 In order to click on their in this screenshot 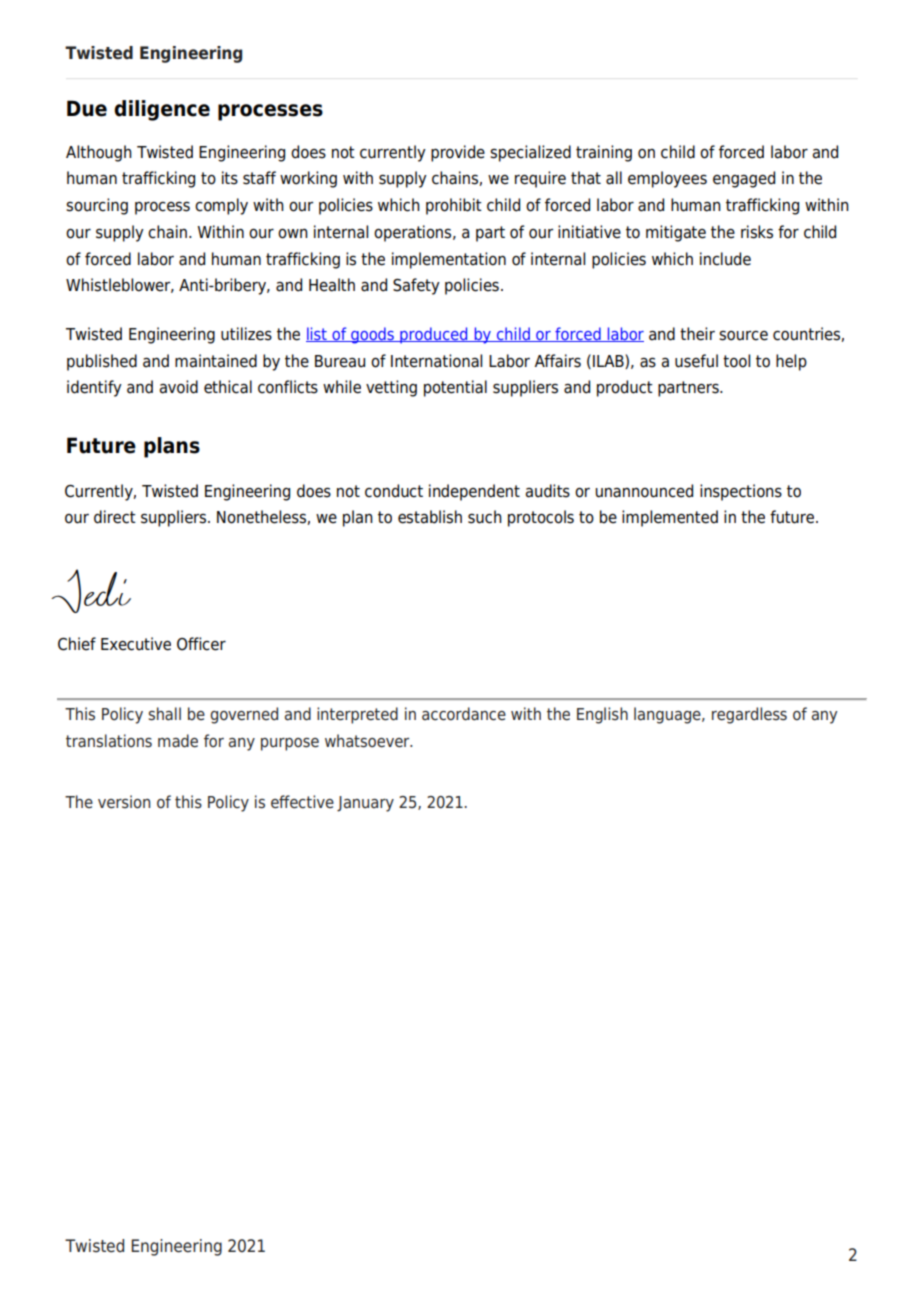, I will do `click(697, 334)`.
